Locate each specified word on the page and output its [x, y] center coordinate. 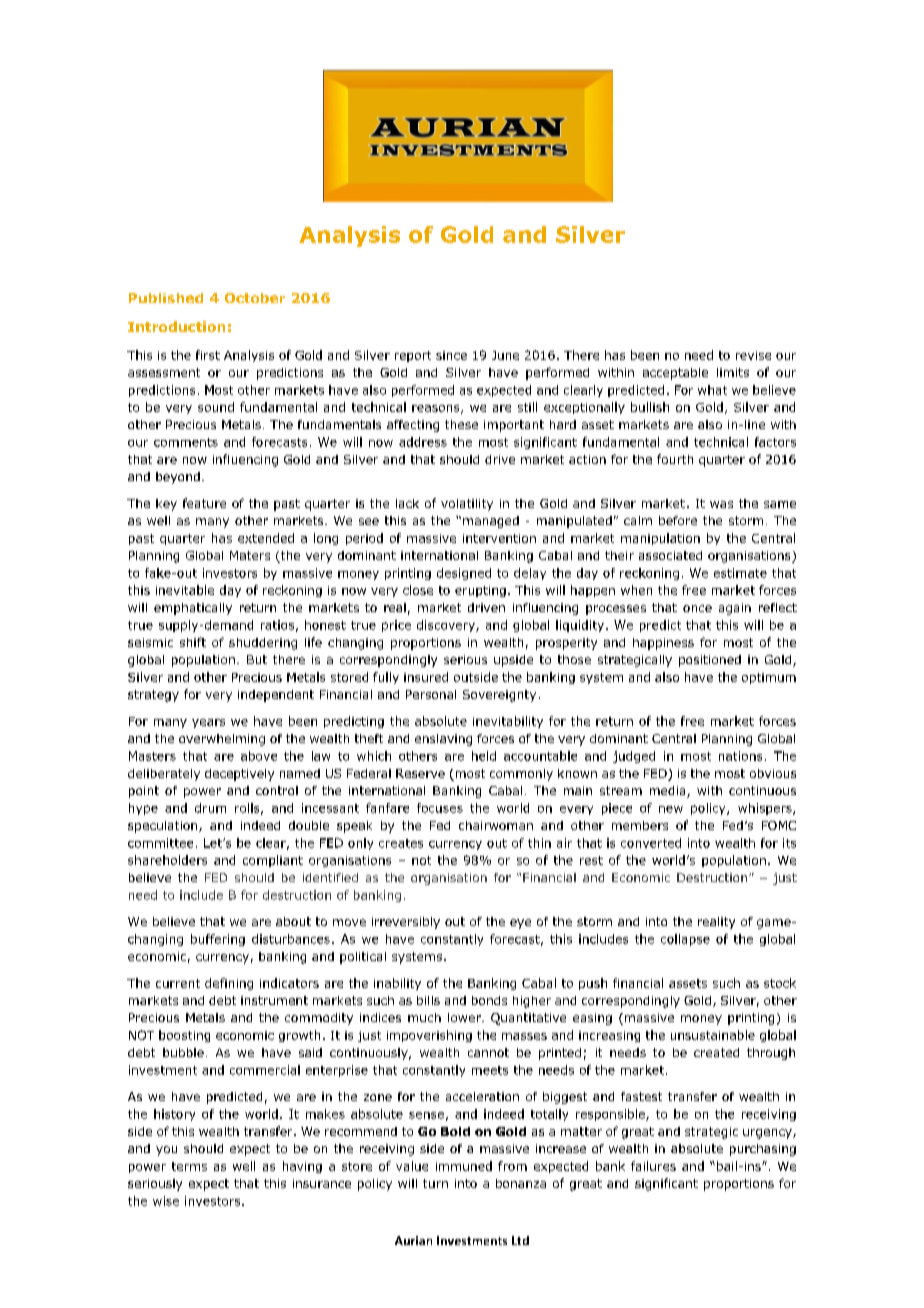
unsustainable [713, 1035]
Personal [431, 694]
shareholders [167, 860]
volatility [467, 505]
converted [651, 843]
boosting [184, 1036]
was [721, 504]
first [208, 355]
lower [465, 1017]
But [257, 659]
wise [166, 1201]
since [451, 355]
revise [753, 355]
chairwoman [496, 825]
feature [204, 503]
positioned [710, 661]
